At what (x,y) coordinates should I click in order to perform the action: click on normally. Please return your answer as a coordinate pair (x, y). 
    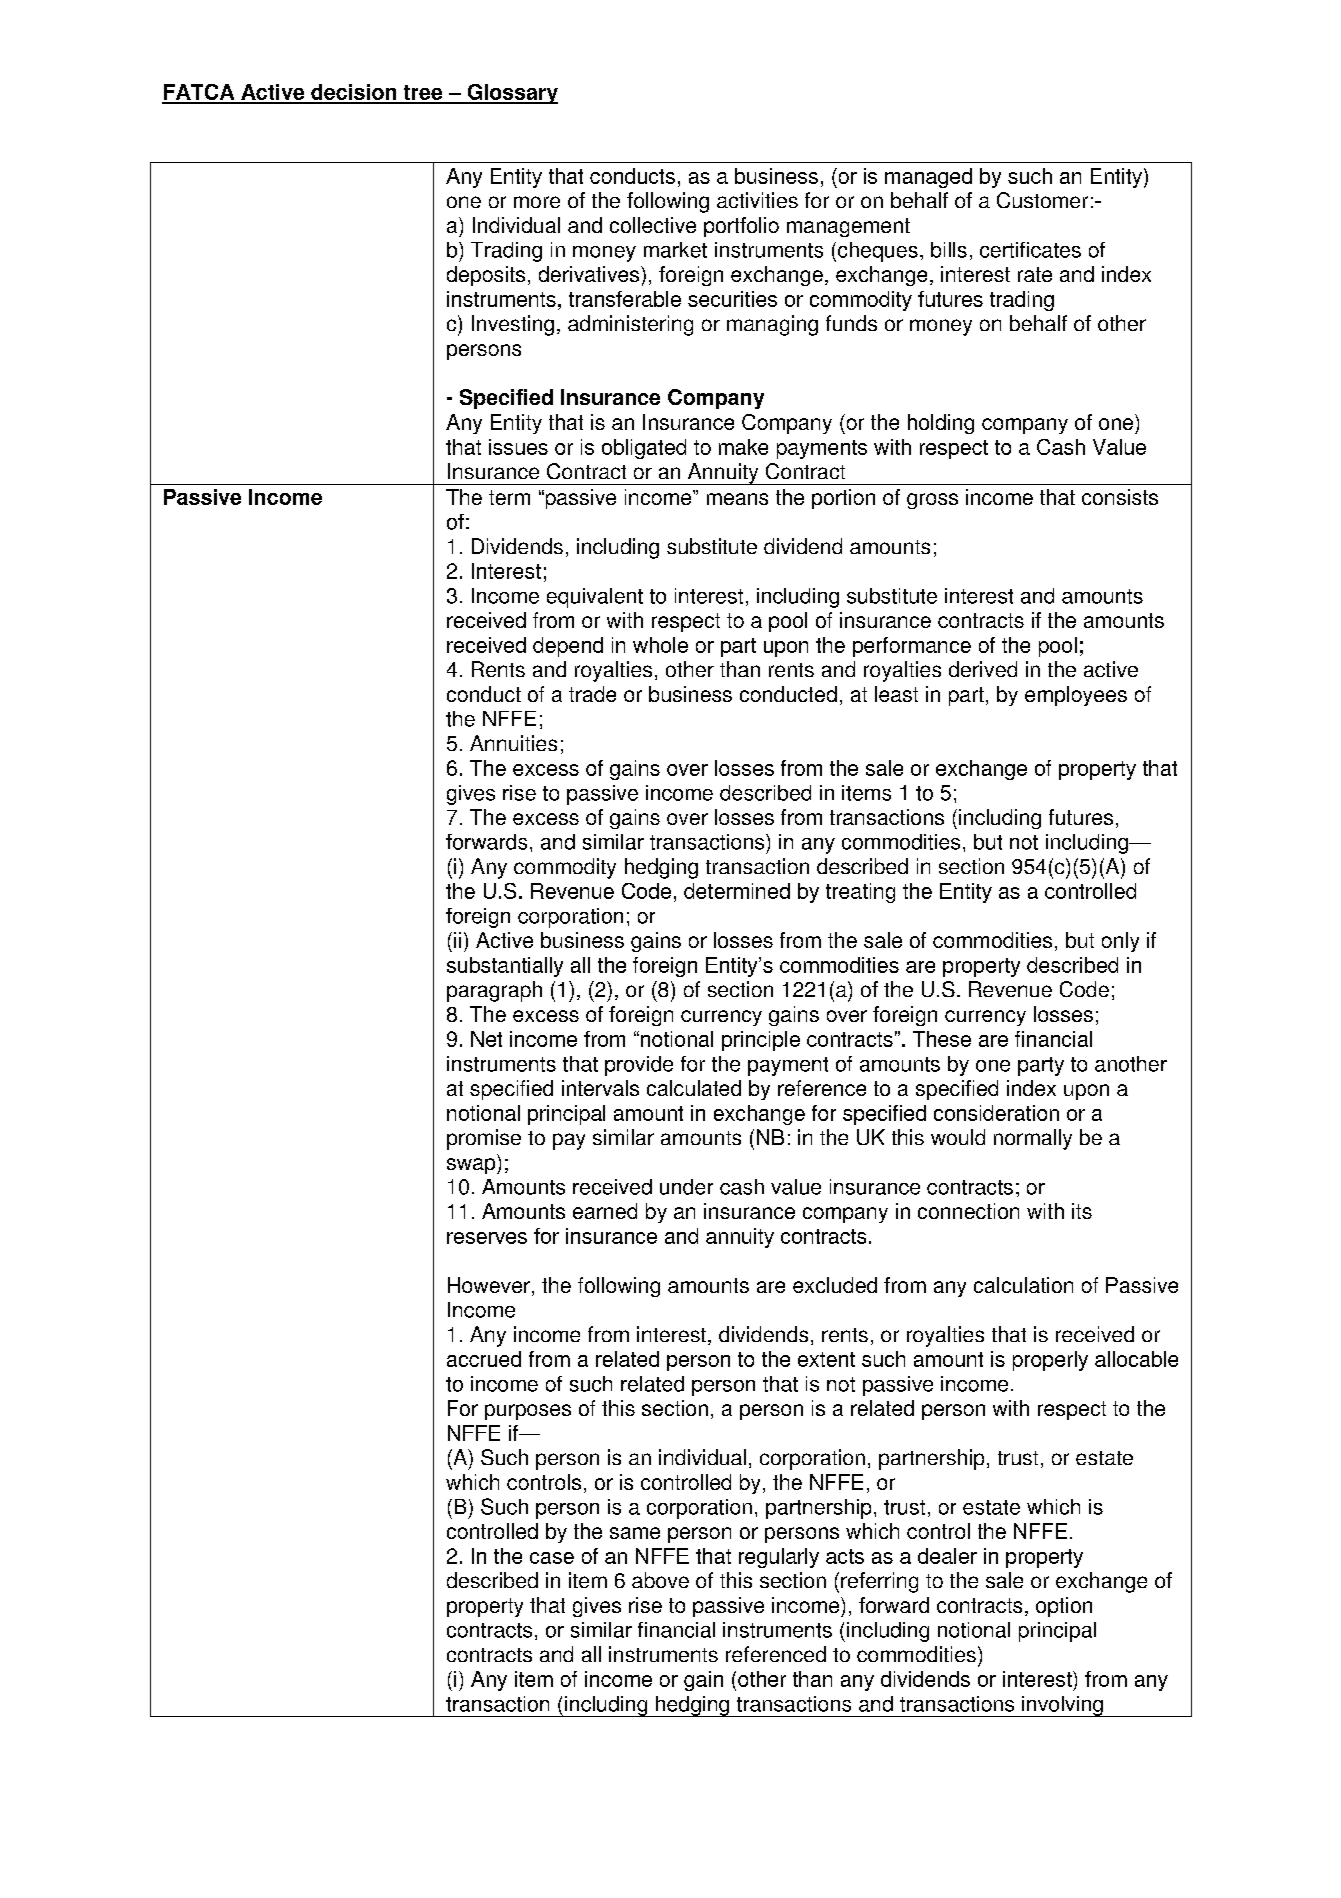
    Looking at the image, I should click on (1033, 1139).
